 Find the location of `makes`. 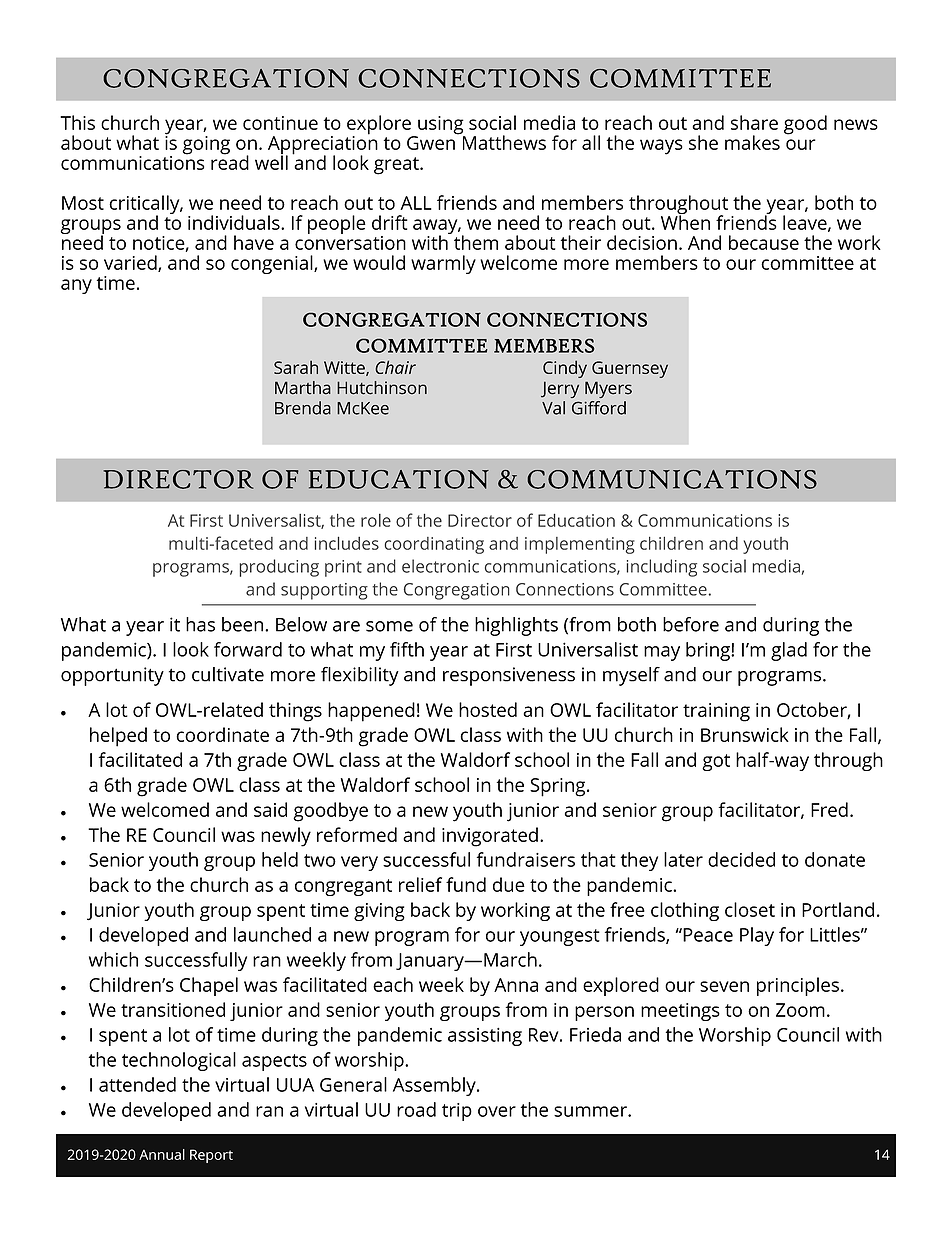

makes is located at coordinates (752, 142).
